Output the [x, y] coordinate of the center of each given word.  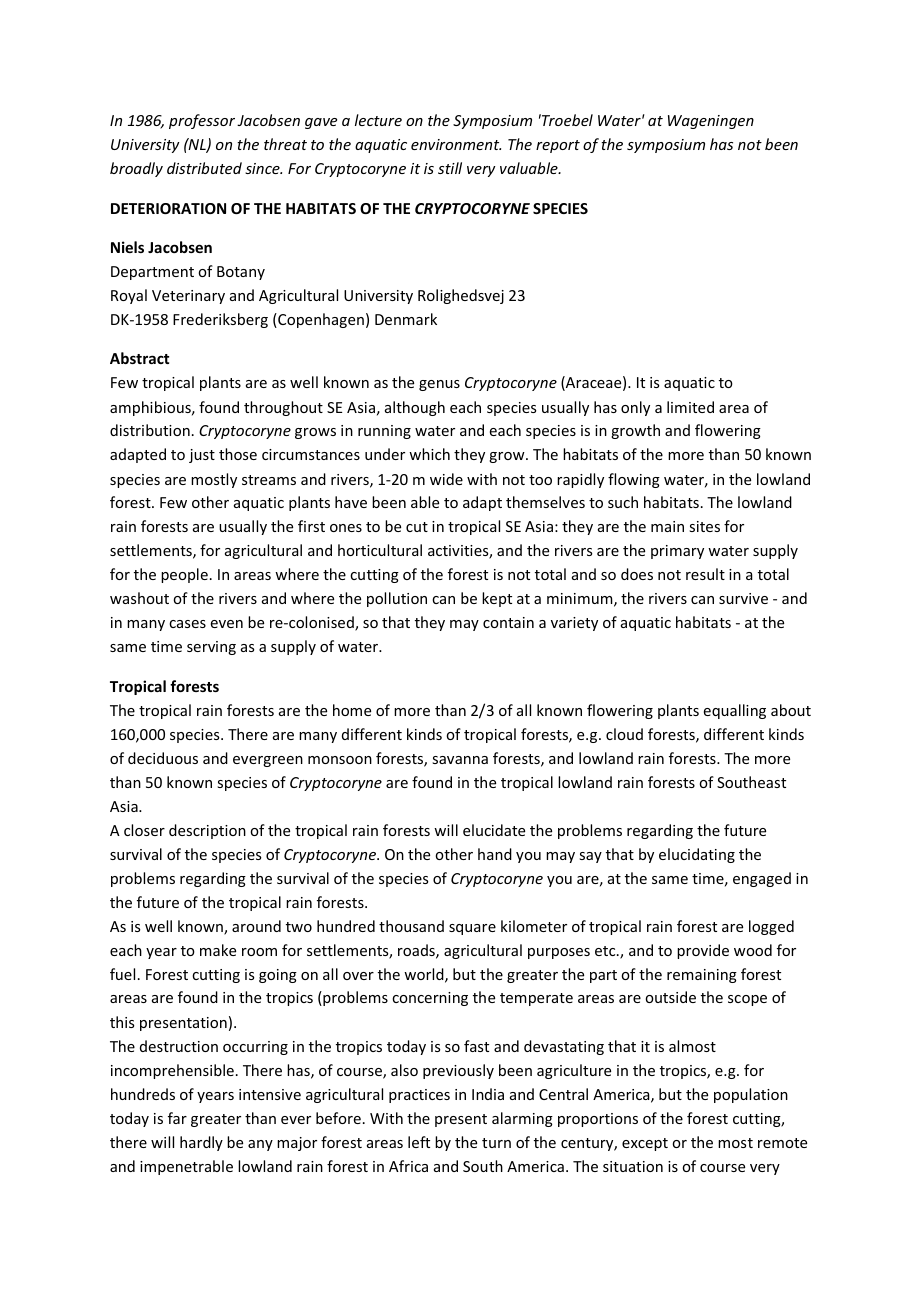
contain [508, 622]
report [558, 146]
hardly [201, 1143]
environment [456, 144]
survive [743, 598]
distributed [204, 168]
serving [211, 648]
